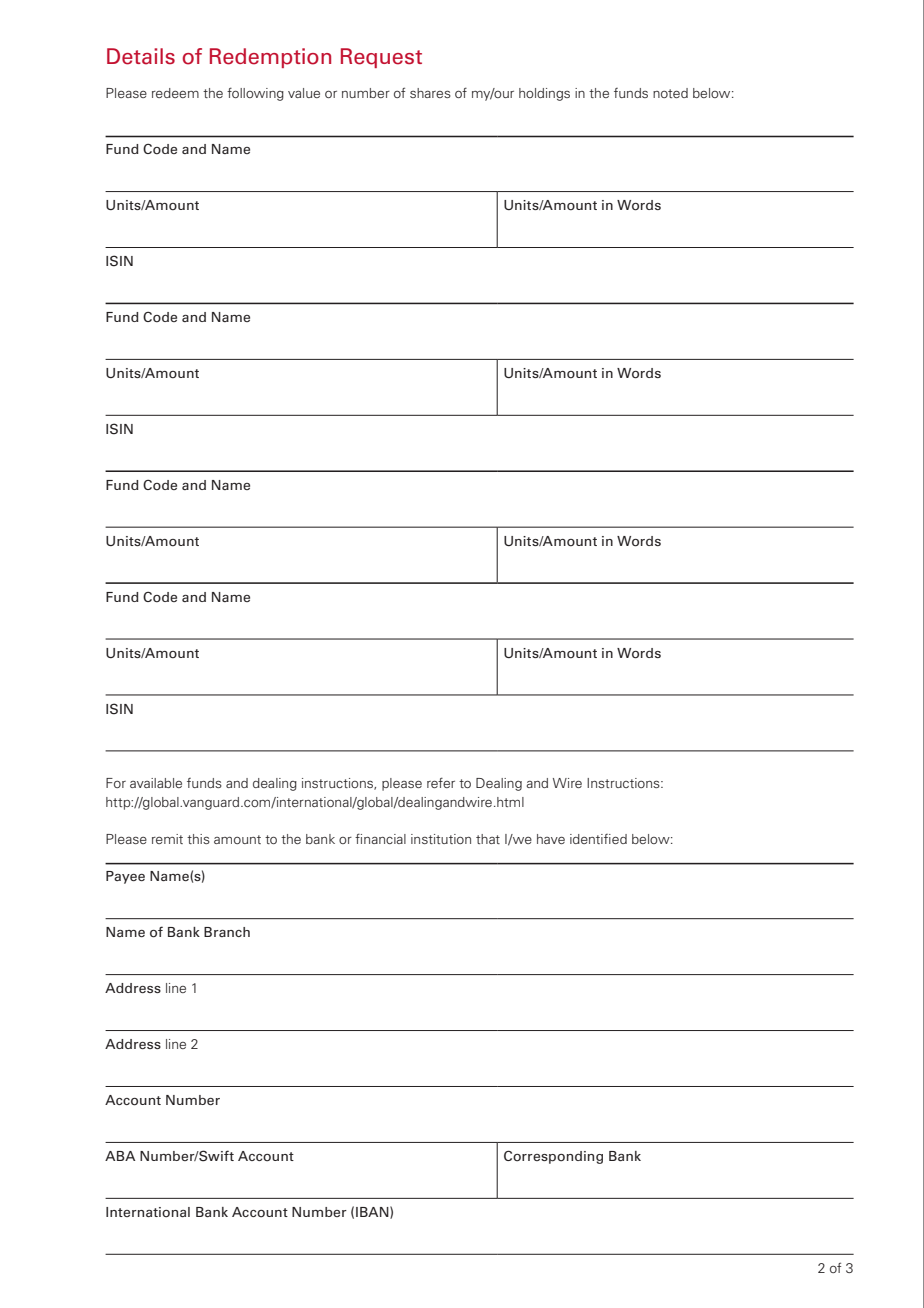 The image size is (924, 1308). I want to click on following, so click(255, 94).
